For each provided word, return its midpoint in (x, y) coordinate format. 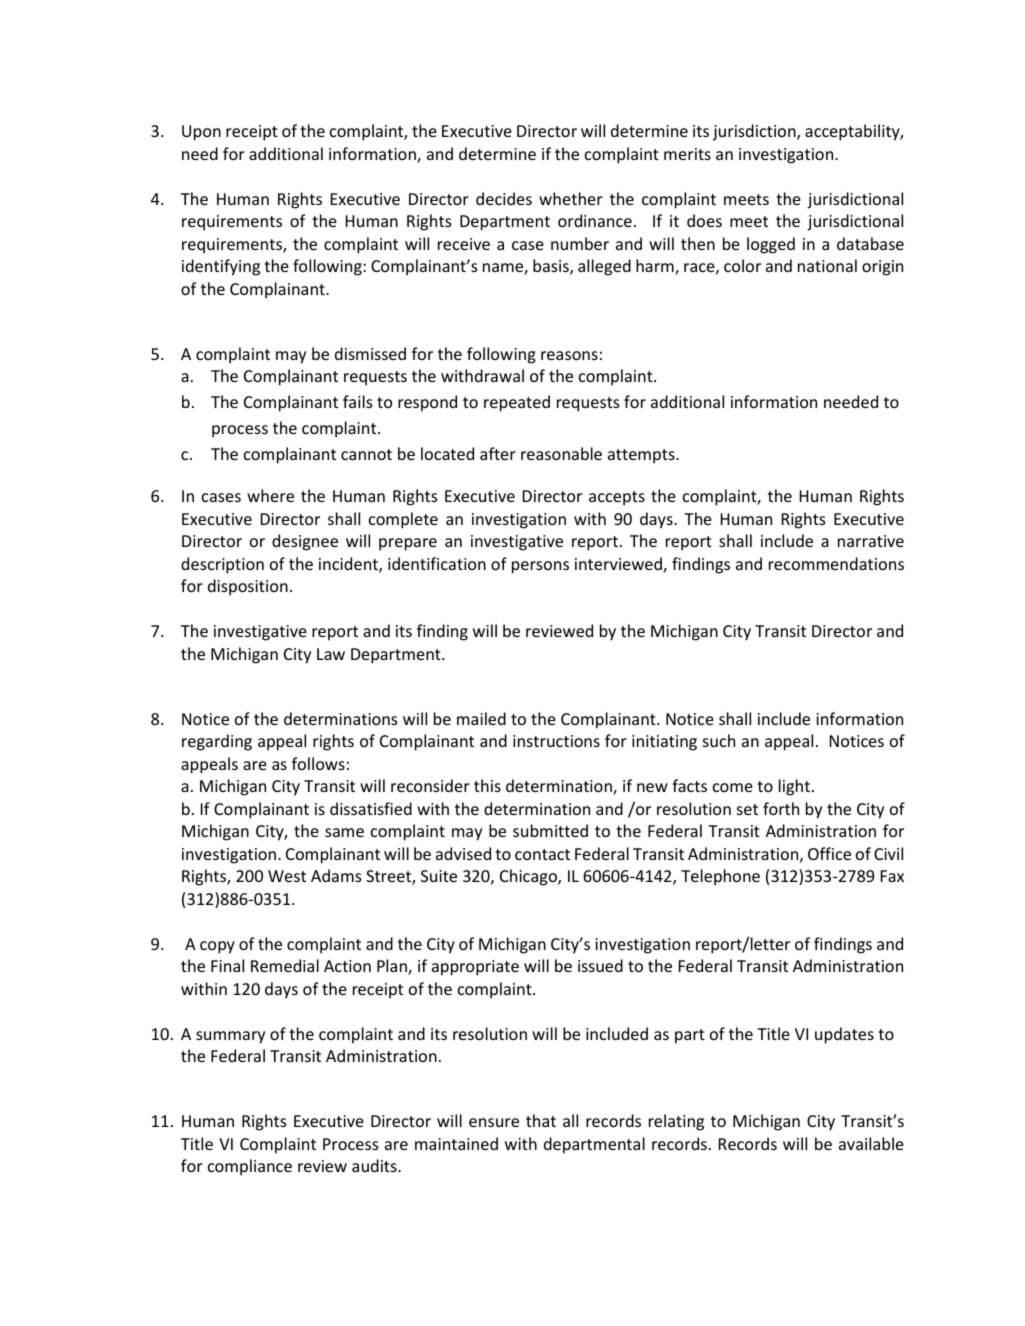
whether (571, 198)
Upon (201, 133)
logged (771, 245)
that (541, 1120)
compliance (250, 1167)
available (871, 1143)
